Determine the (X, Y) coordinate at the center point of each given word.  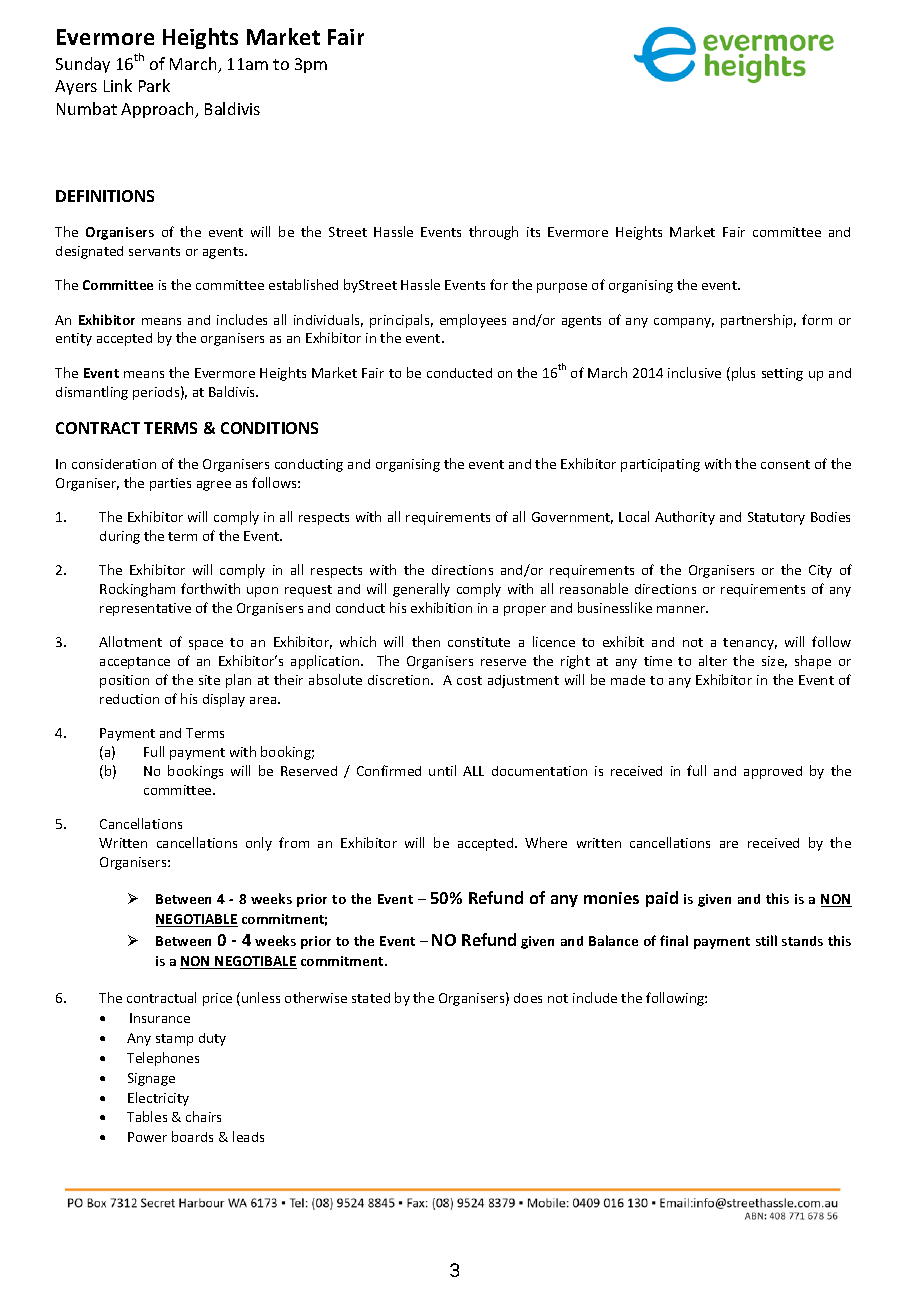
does (528, 998)
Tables (147, 1116)
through (493, 233)
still (766, 940)
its (533, 232)
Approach (158, 110)
